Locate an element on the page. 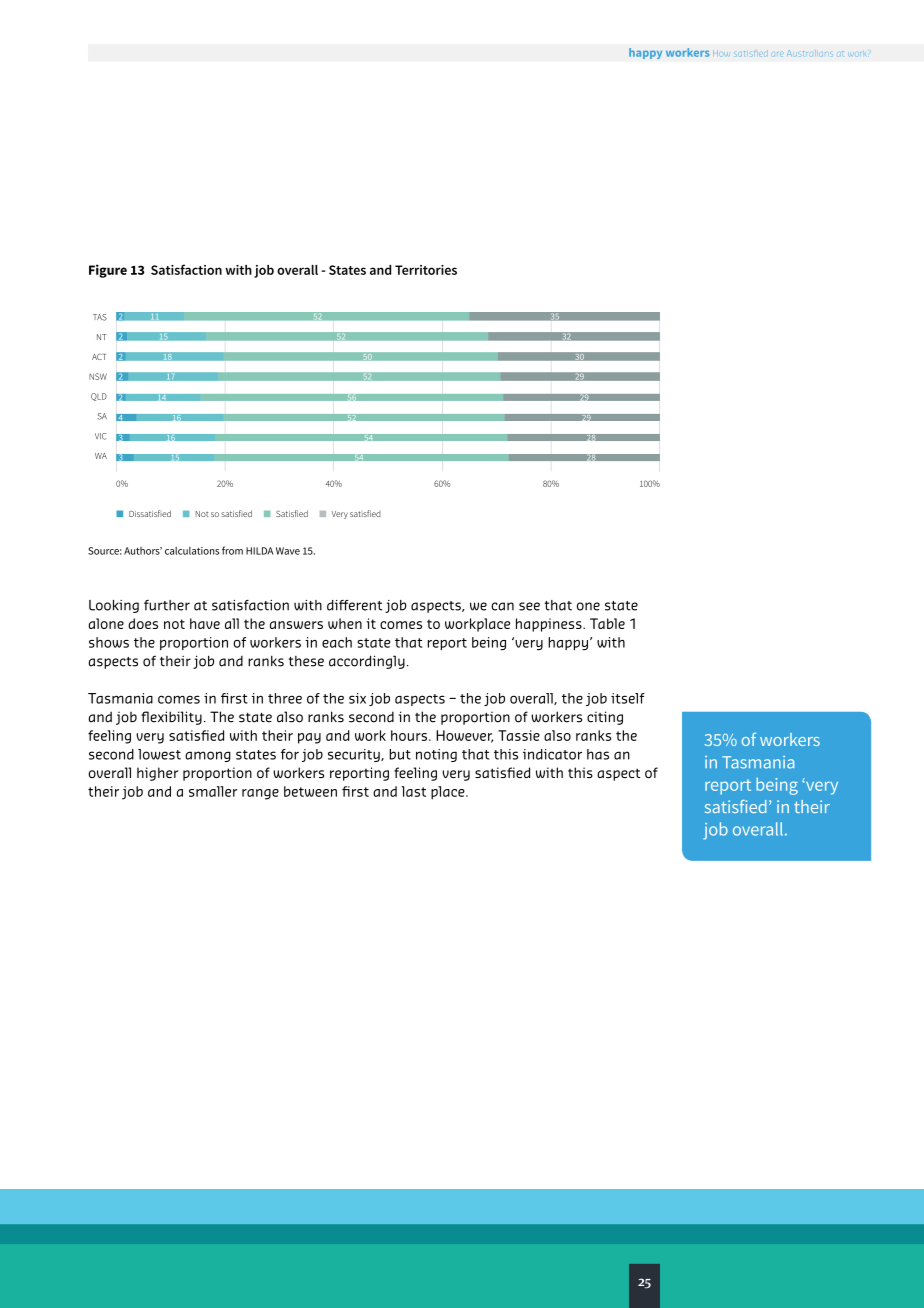 The height and width of the document is (1308, 924). has is located at coordinates (598, 754).
